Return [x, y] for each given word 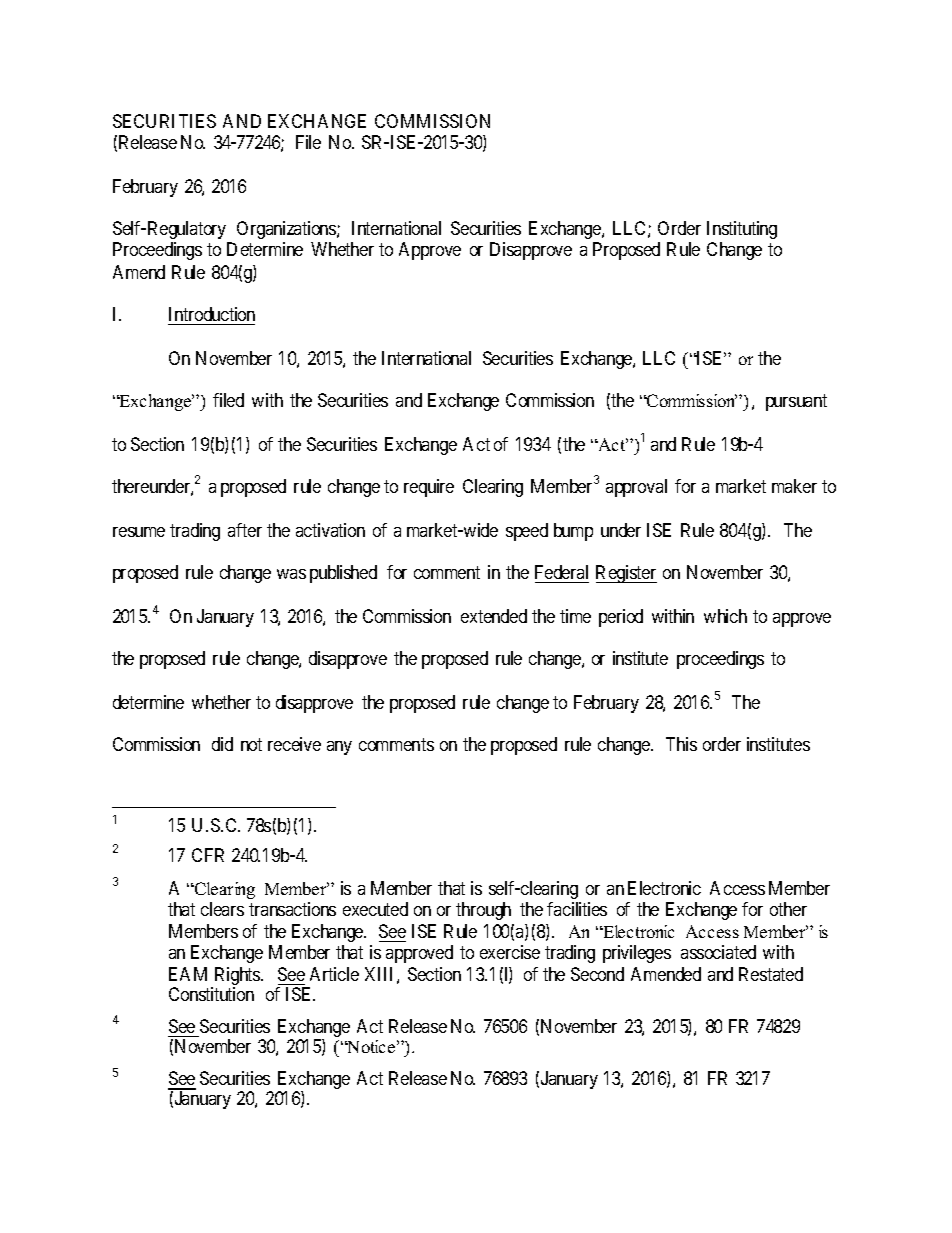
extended [494, 616]
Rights [237, 977]
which [725, 616]
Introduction [212, 314]
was [291, 574]
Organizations [287, 230]
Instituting [742, 230]
